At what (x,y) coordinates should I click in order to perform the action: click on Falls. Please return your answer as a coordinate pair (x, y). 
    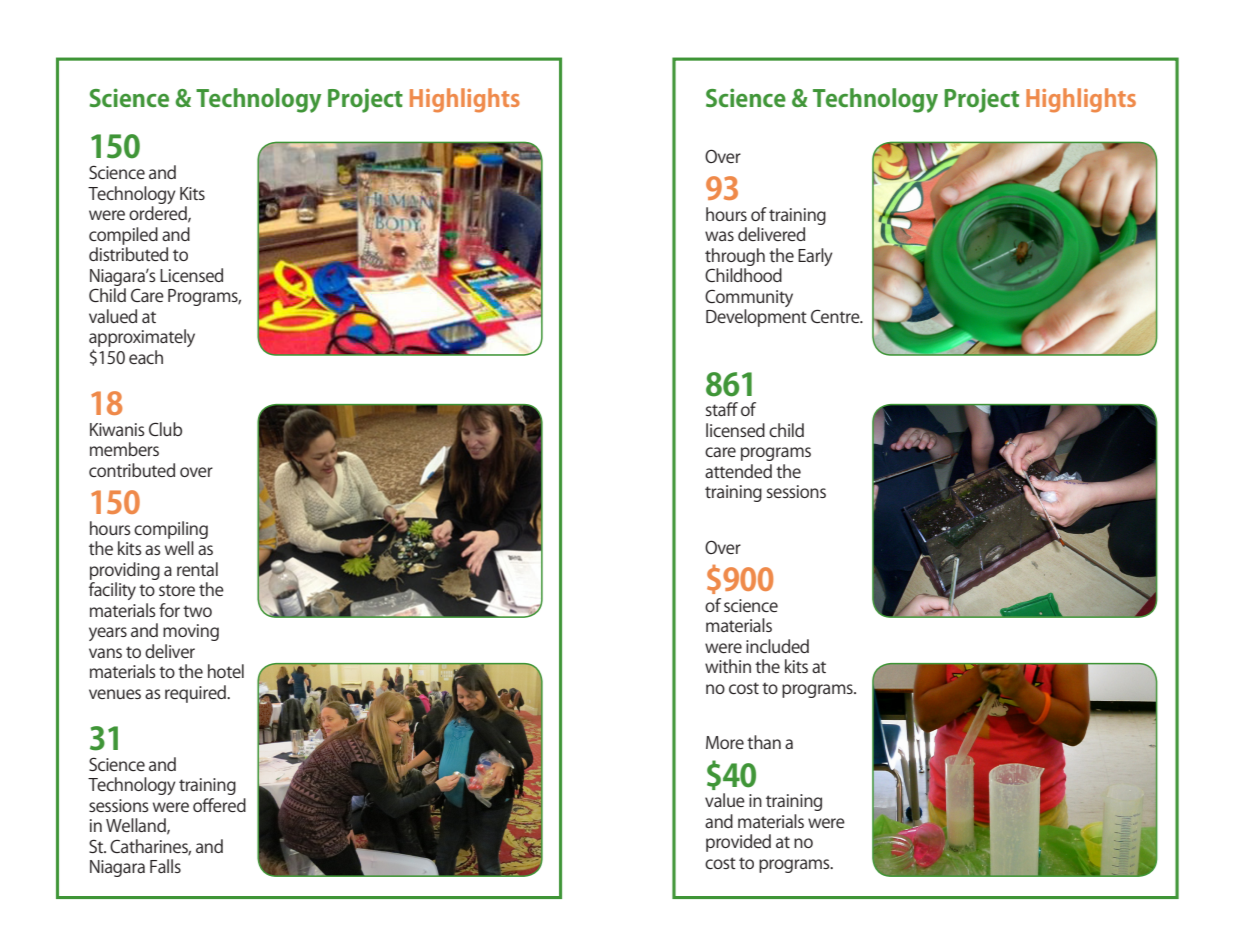
    Looking at the image, I should click on (165, 866).
